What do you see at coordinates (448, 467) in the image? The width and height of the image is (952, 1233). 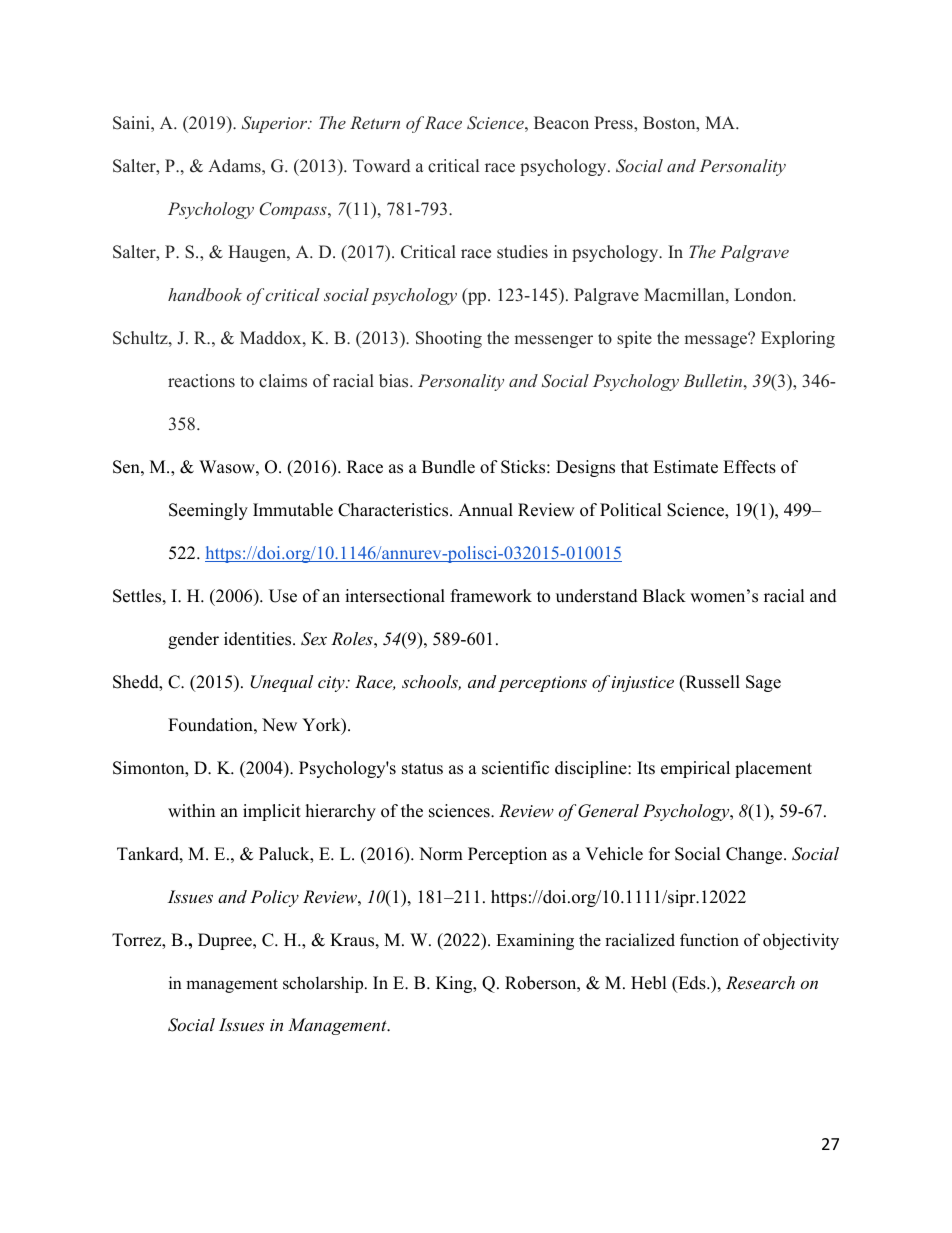 I see `Bundle` at bounding box center [448, 467].
